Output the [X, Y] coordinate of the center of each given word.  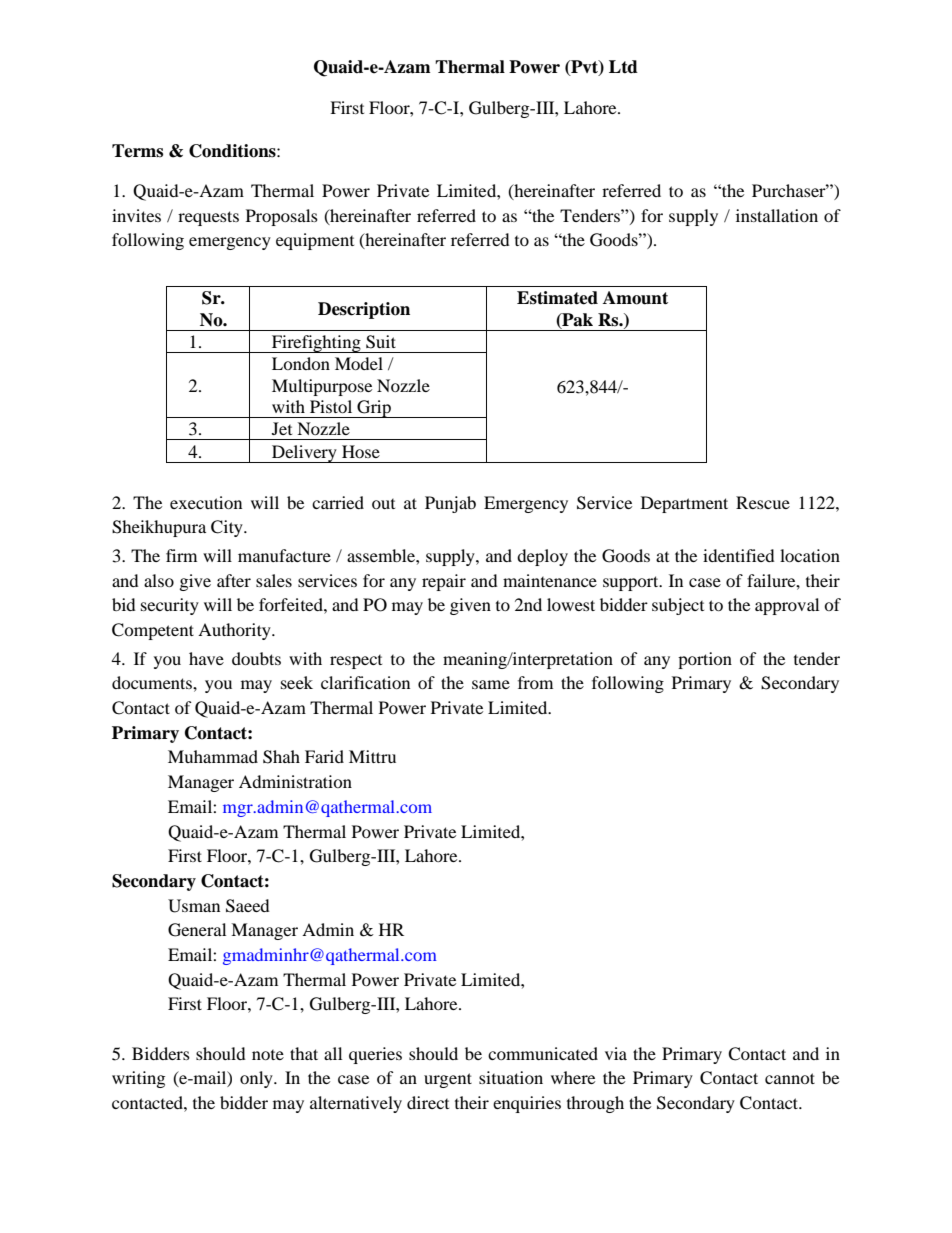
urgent [448, 1080]
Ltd [623, 67]
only [257, 1079]
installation [777, 215]
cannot [790, 1078]
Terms [137, 151]
